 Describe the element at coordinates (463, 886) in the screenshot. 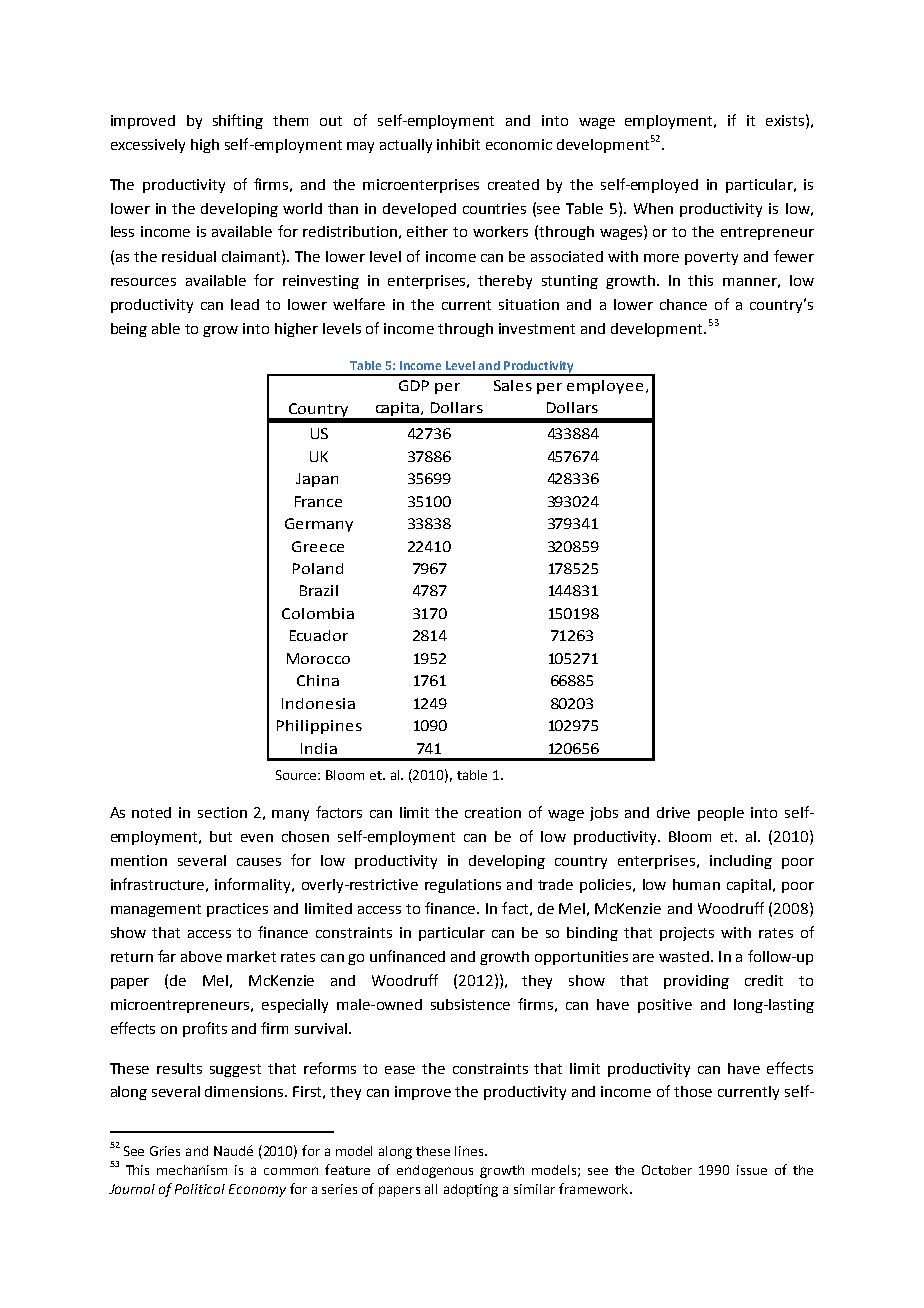

I see `regulations` at that location.
